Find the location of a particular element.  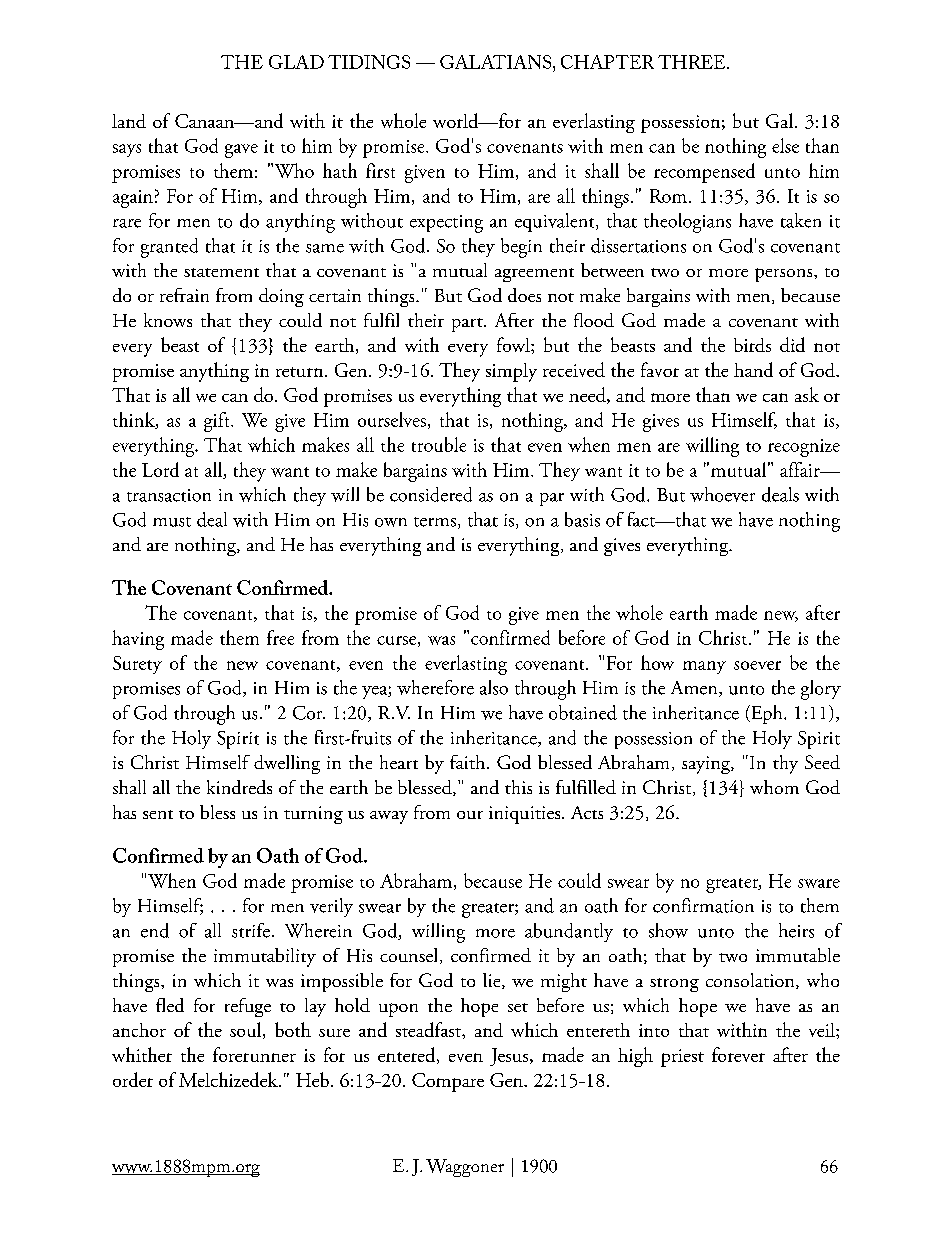

kindreds is located at coordinates (239, 787).
